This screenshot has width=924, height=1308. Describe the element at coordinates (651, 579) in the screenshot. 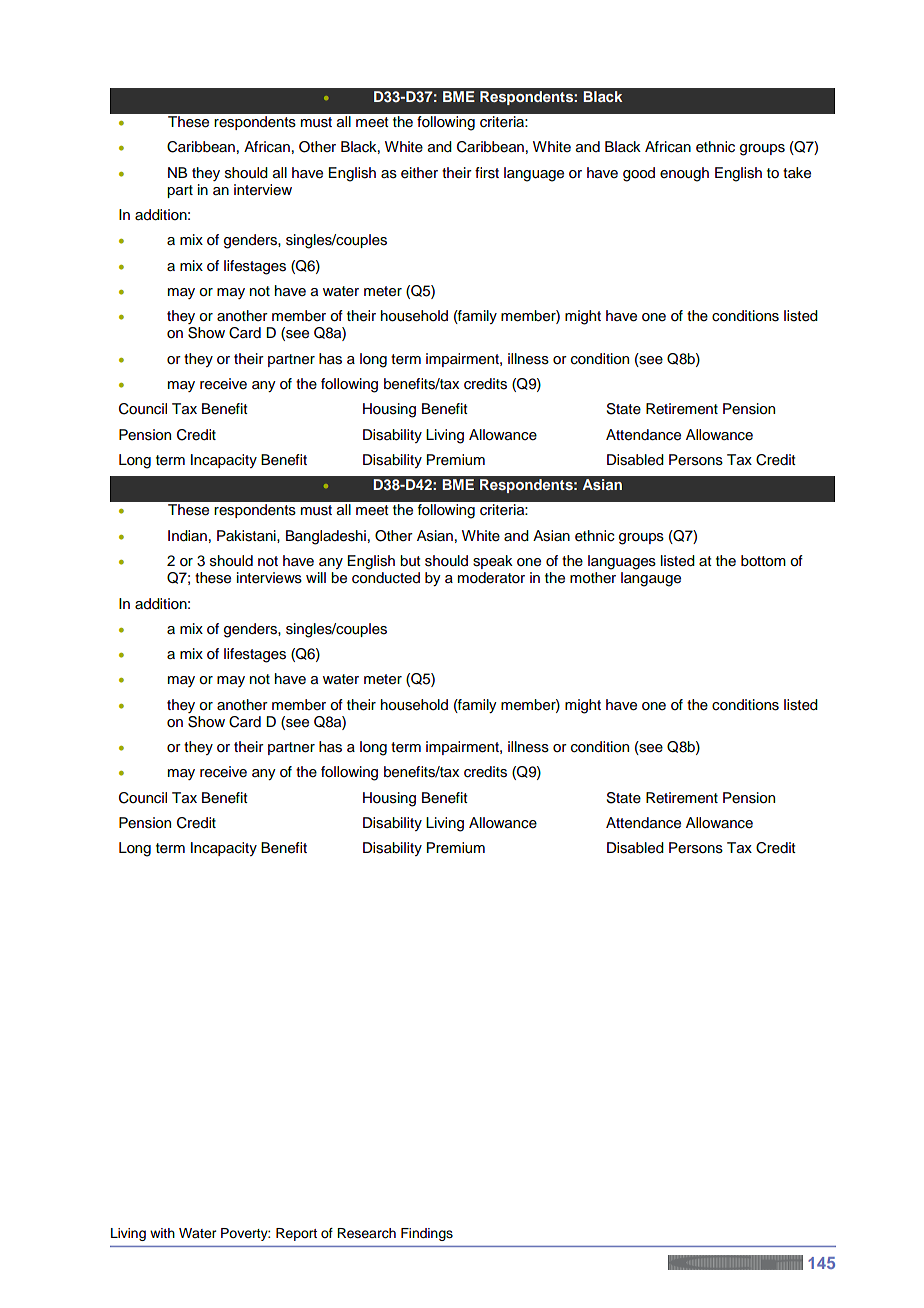

I see `langauge` at that location.
